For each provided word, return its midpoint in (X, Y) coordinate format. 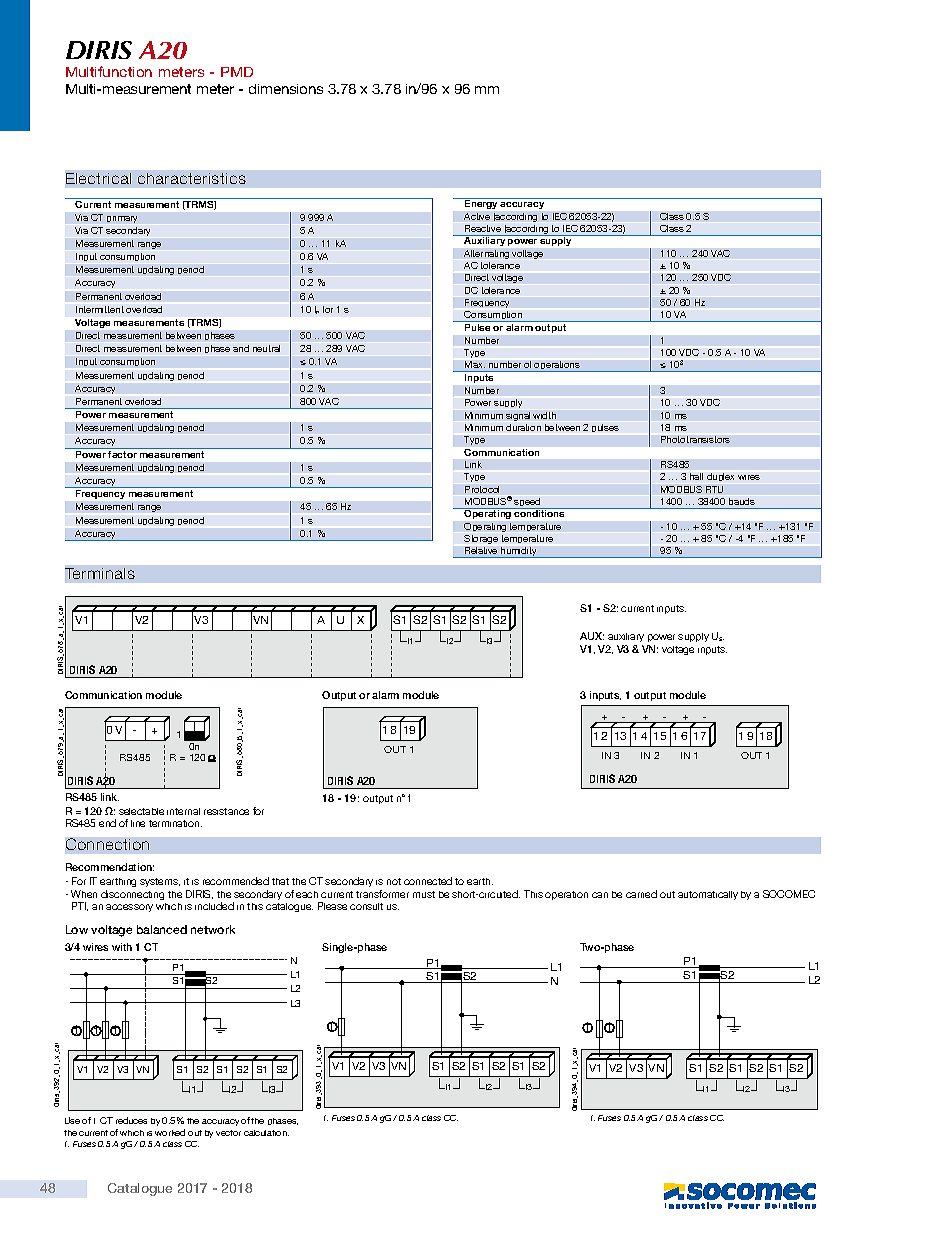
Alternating (486, 254)
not (394, 881)
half (696, 476)
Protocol (482, 489)
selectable (141, 811)
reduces (131, 1120)
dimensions (286, 89)
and (241, 348)
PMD (237, 72)
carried (641, 894)
